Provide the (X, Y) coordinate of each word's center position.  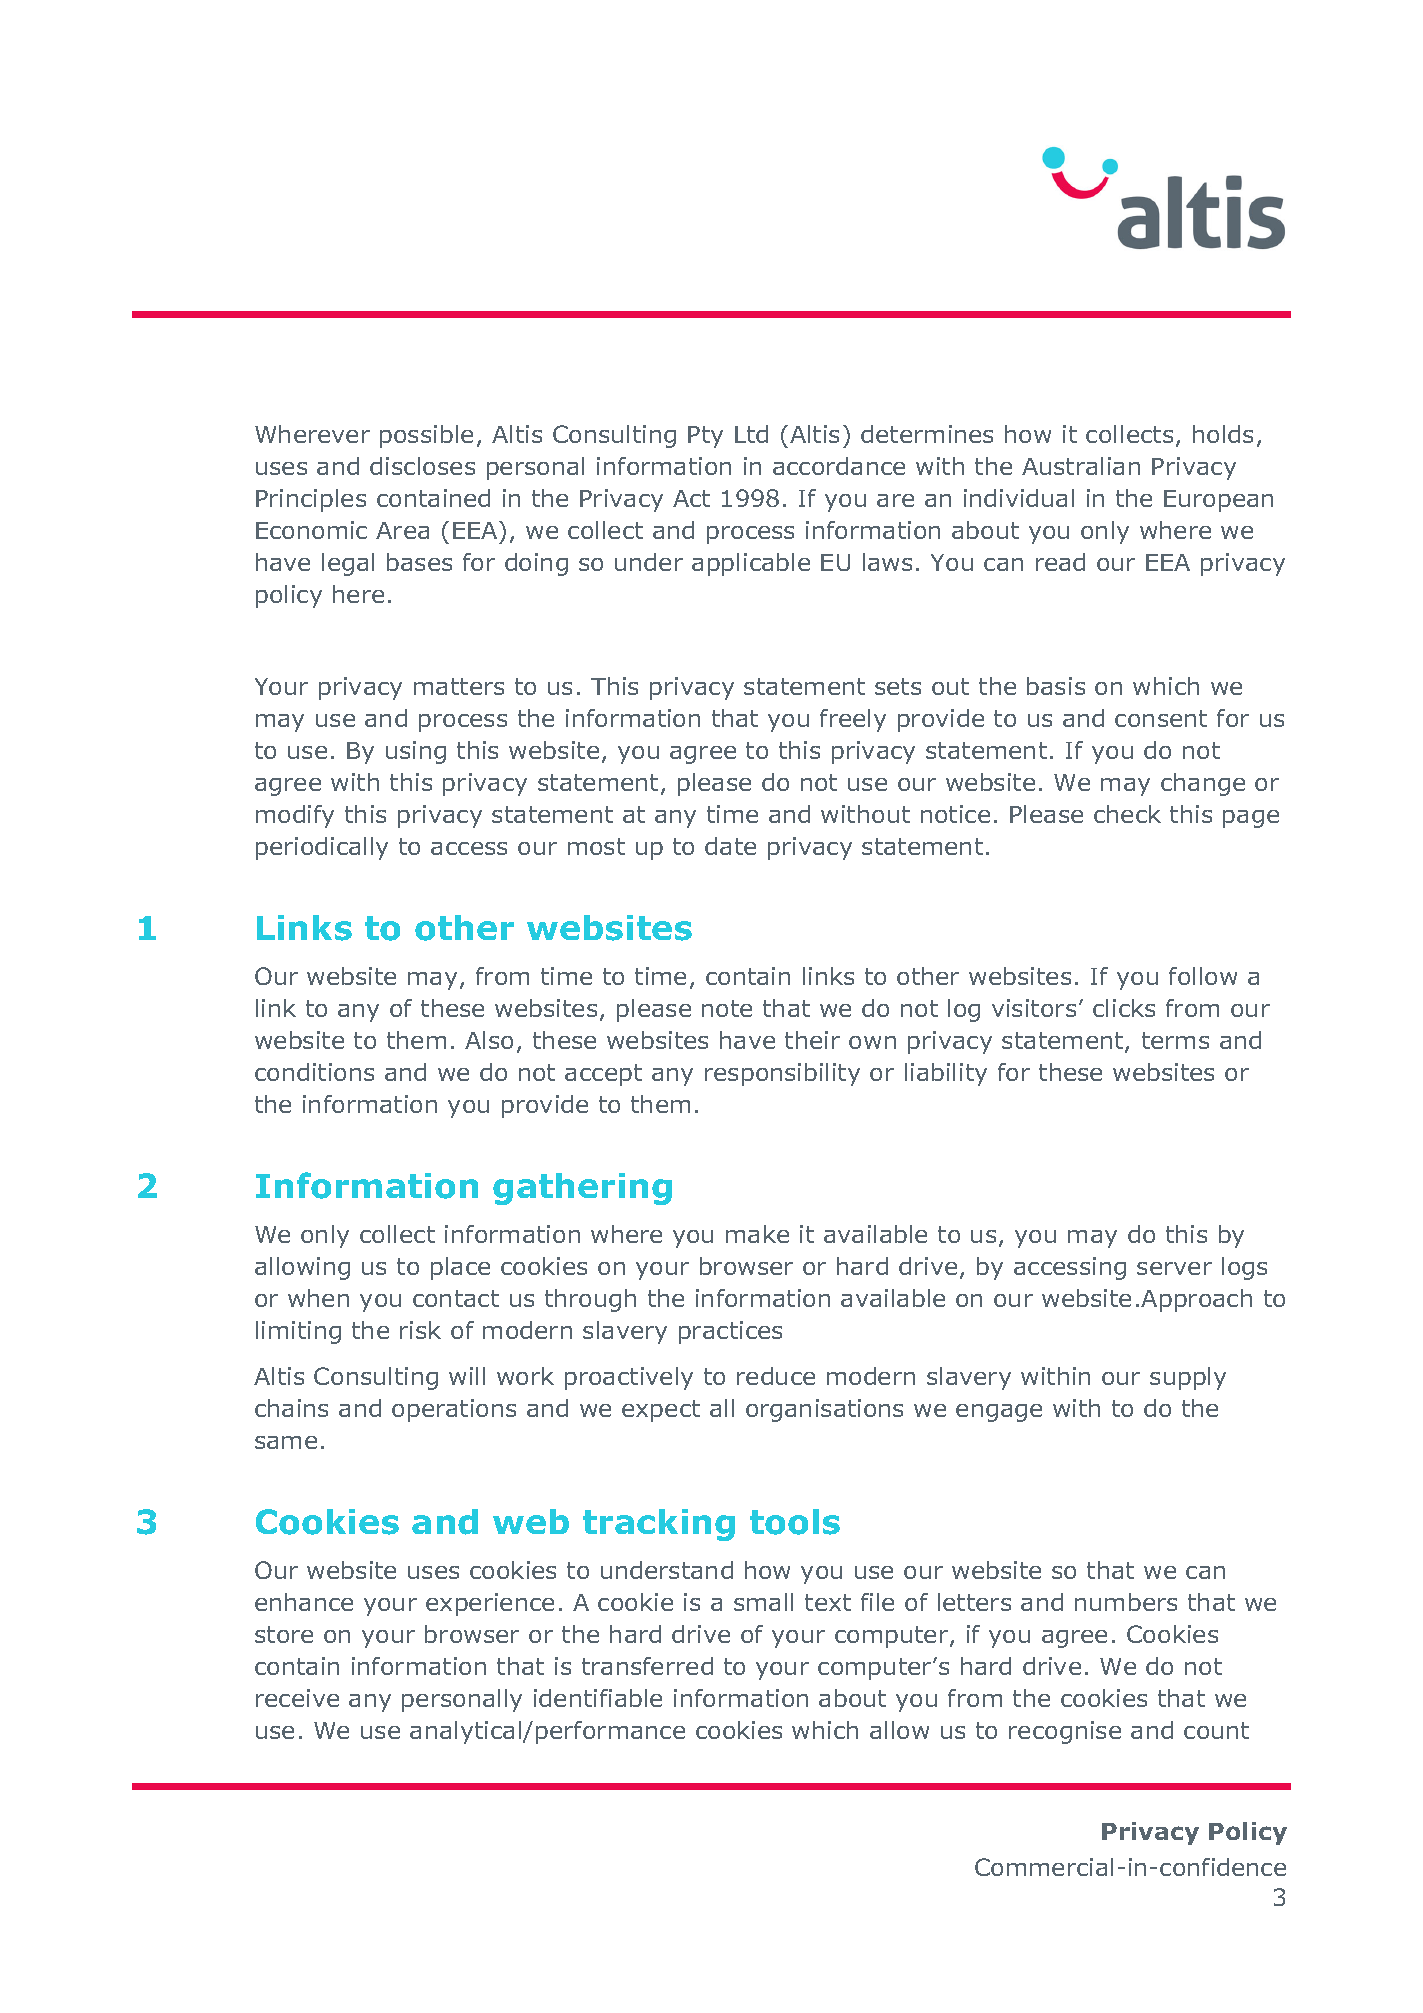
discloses (422, 466)
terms (1175, 1040)
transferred (647, 1666)
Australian (1081, 466)
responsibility (782, 1074)
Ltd (751, 434)
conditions (314, 1072)
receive (297, 1698)
